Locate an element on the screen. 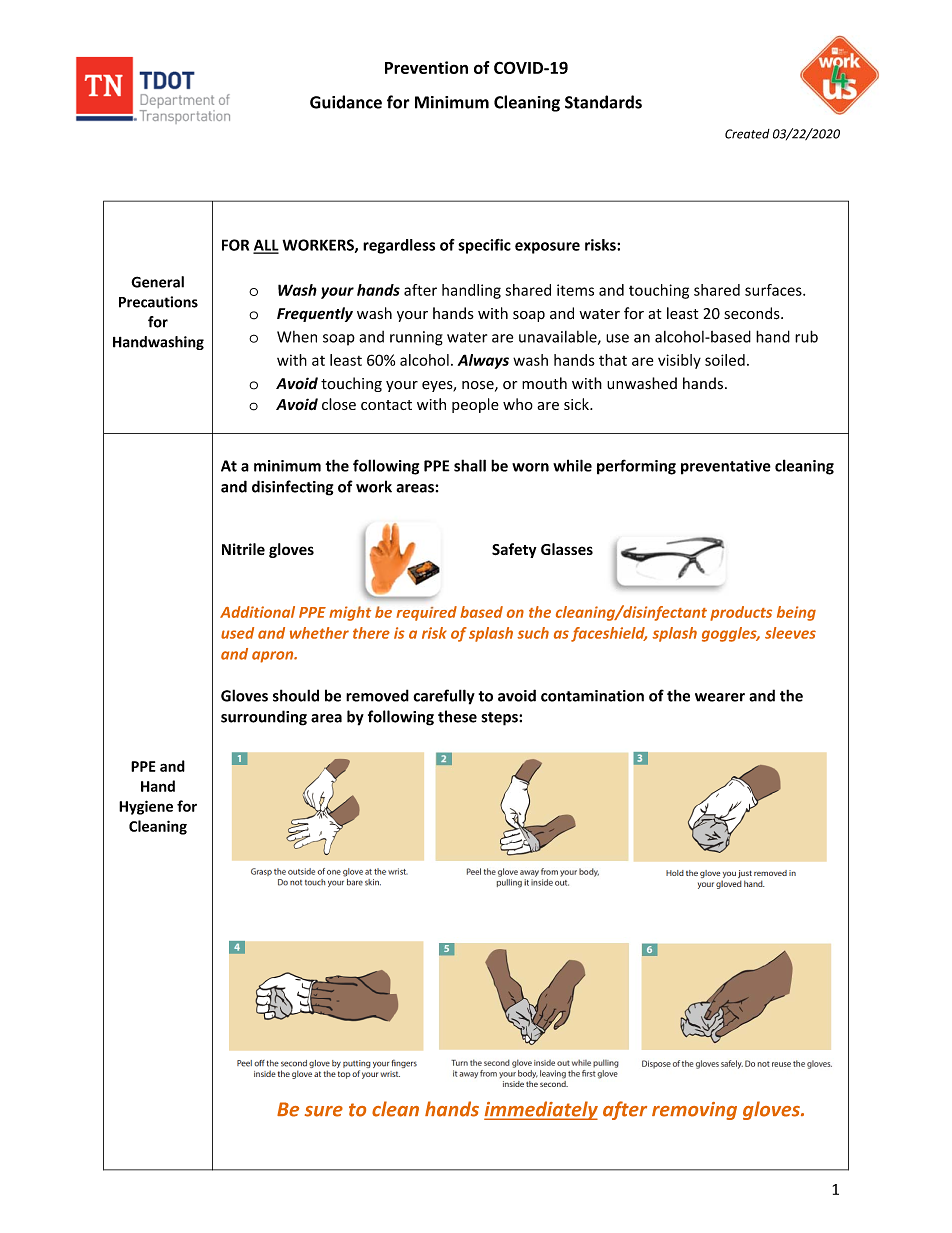 The height and width of the screenshot is (1233, 952). immediately is located at coordinates (541, 1110).
